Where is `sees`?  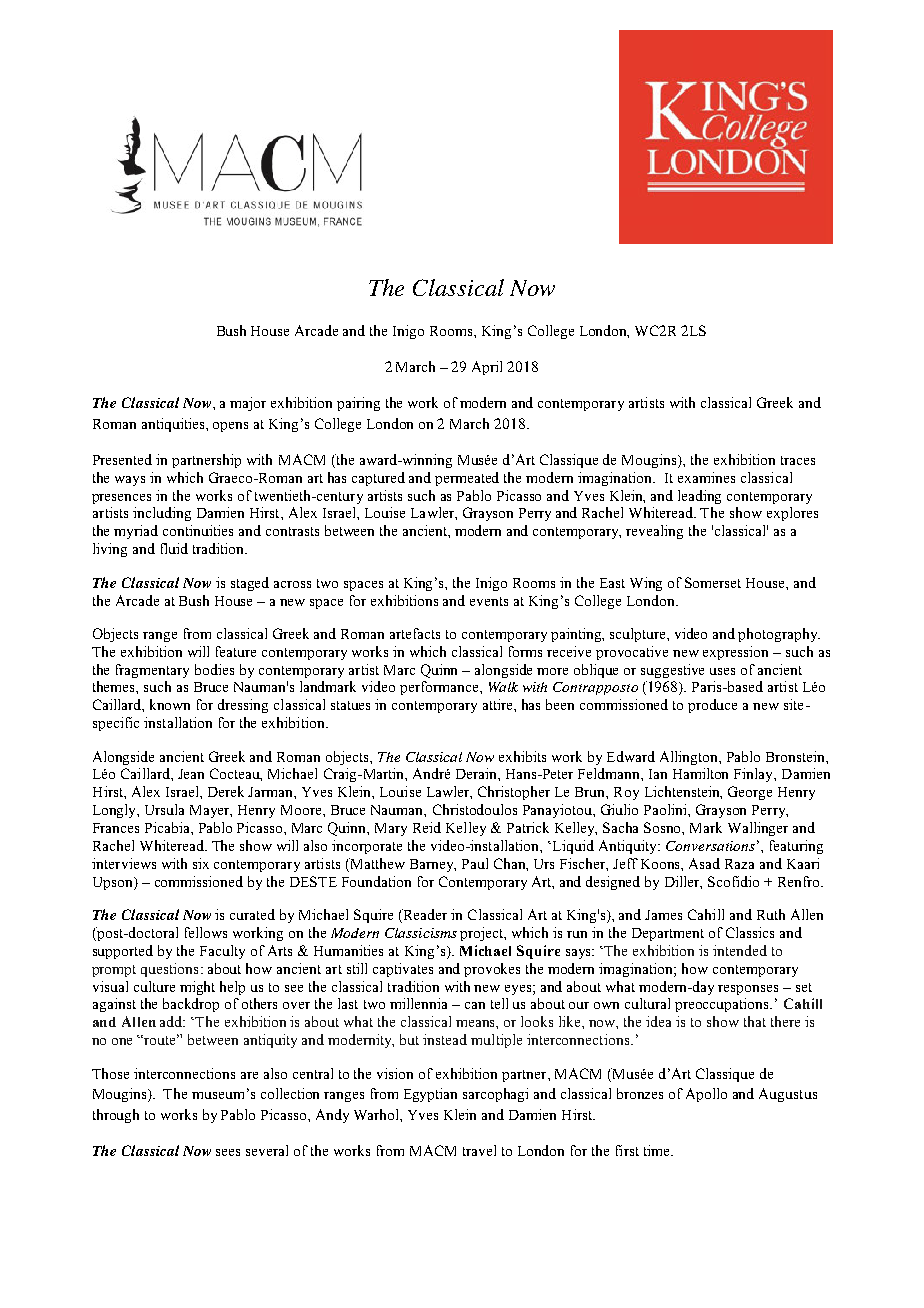 sees is located at coordinates (228, 1152).
